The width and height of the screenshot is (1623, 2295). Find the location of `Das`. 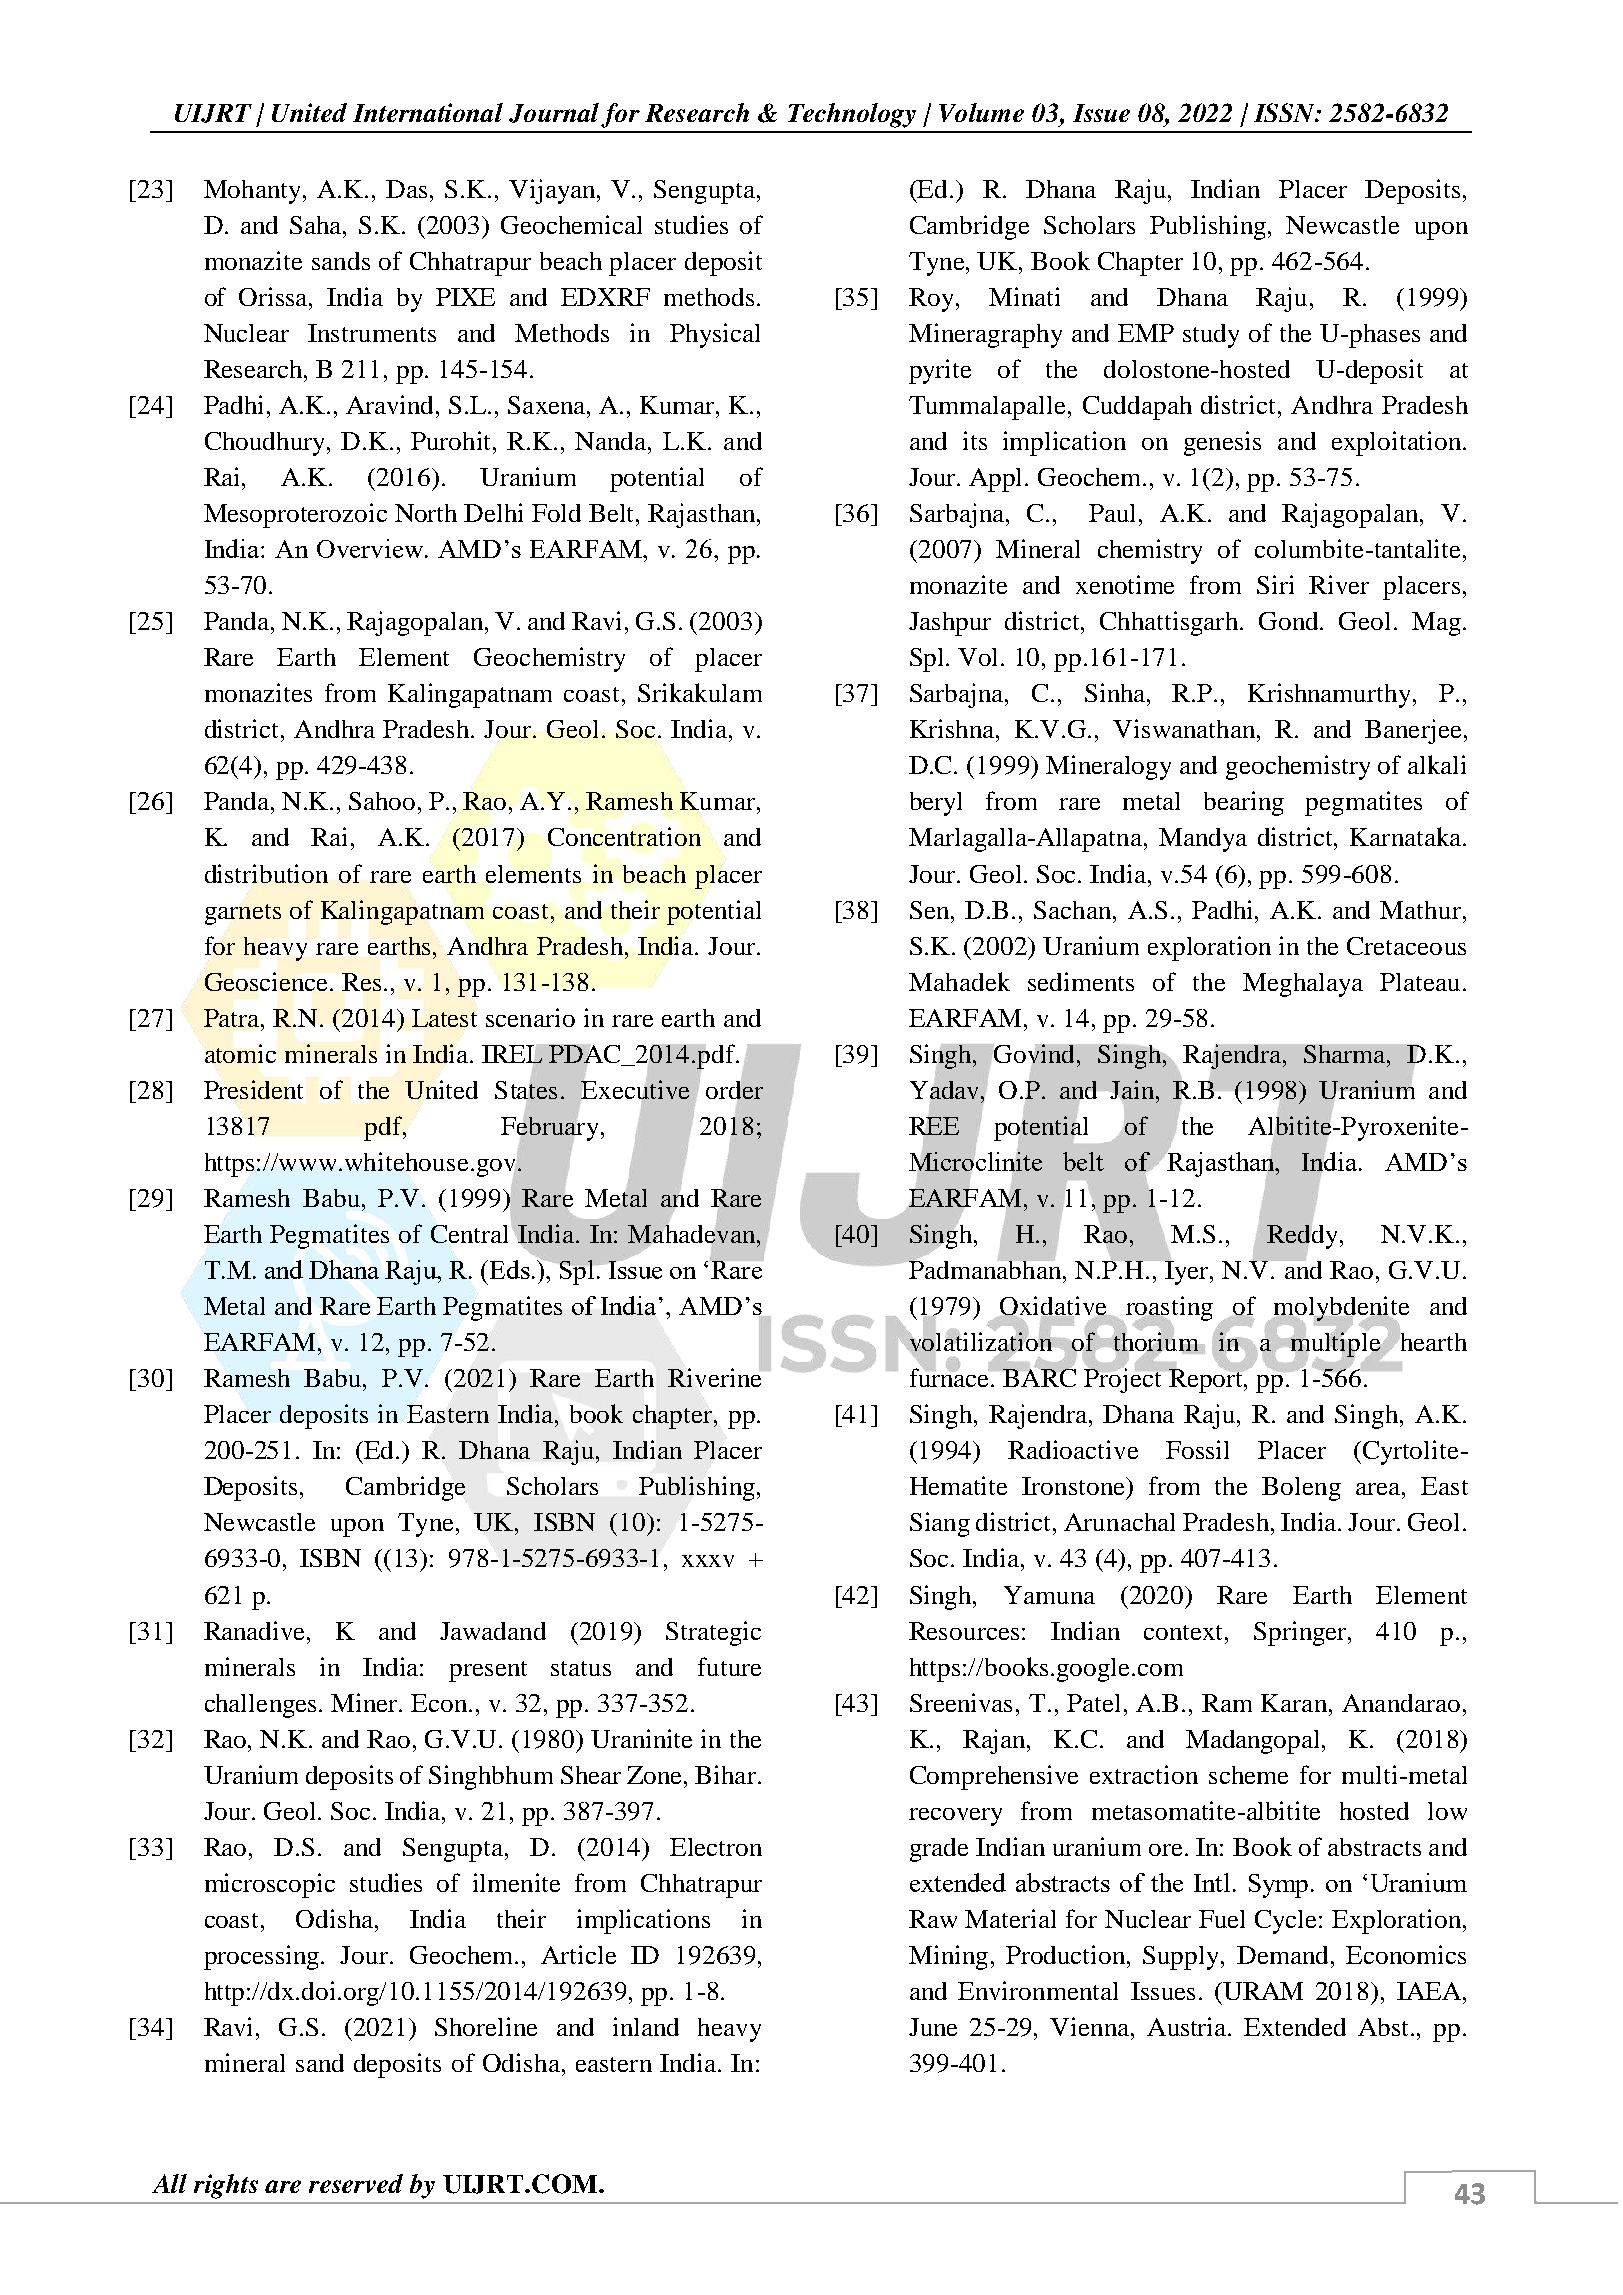

Das is located at coordinates (408, 189).
